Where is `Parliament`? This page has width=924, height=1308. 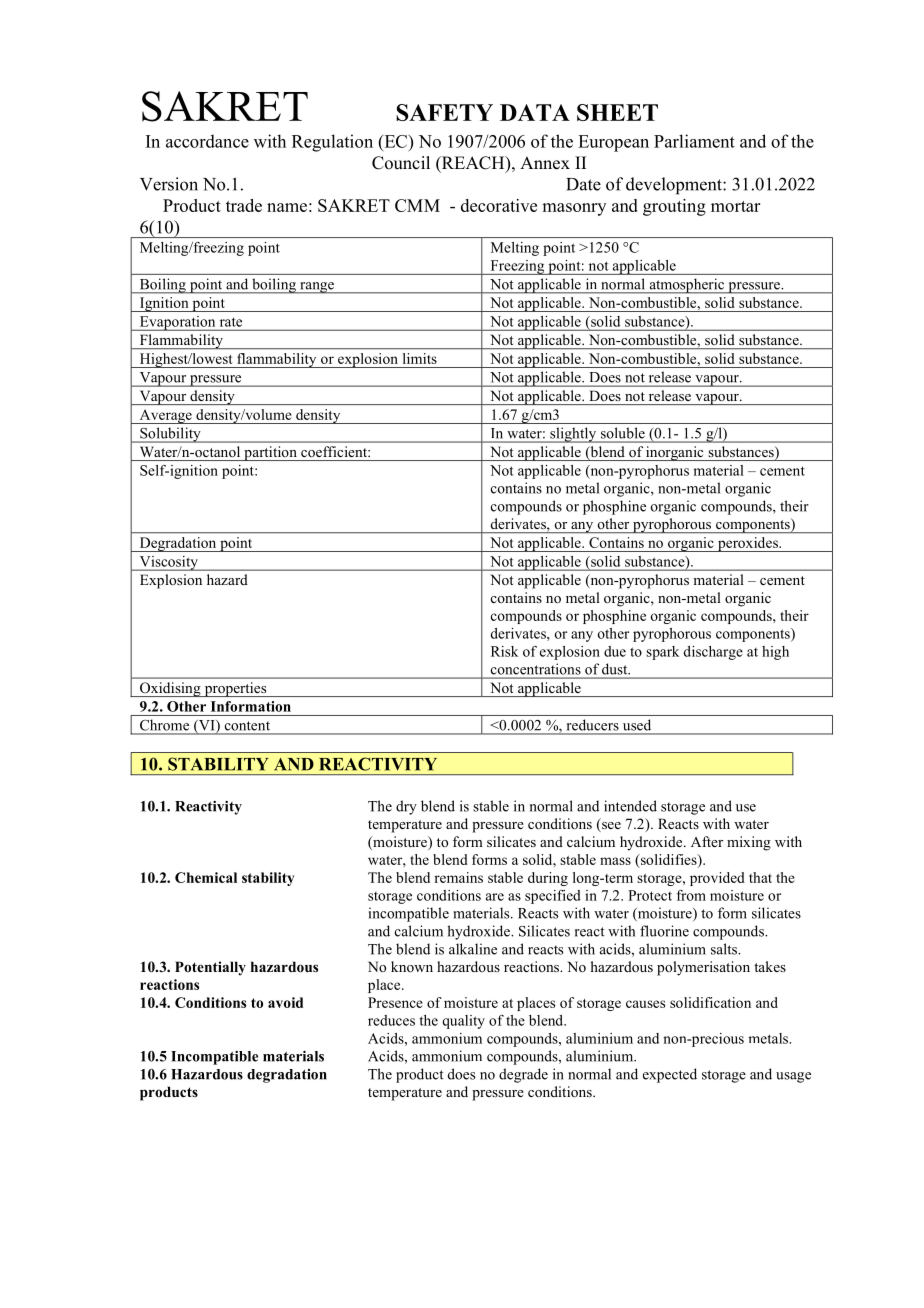
Parliament is located at coordinates (694, 141).
